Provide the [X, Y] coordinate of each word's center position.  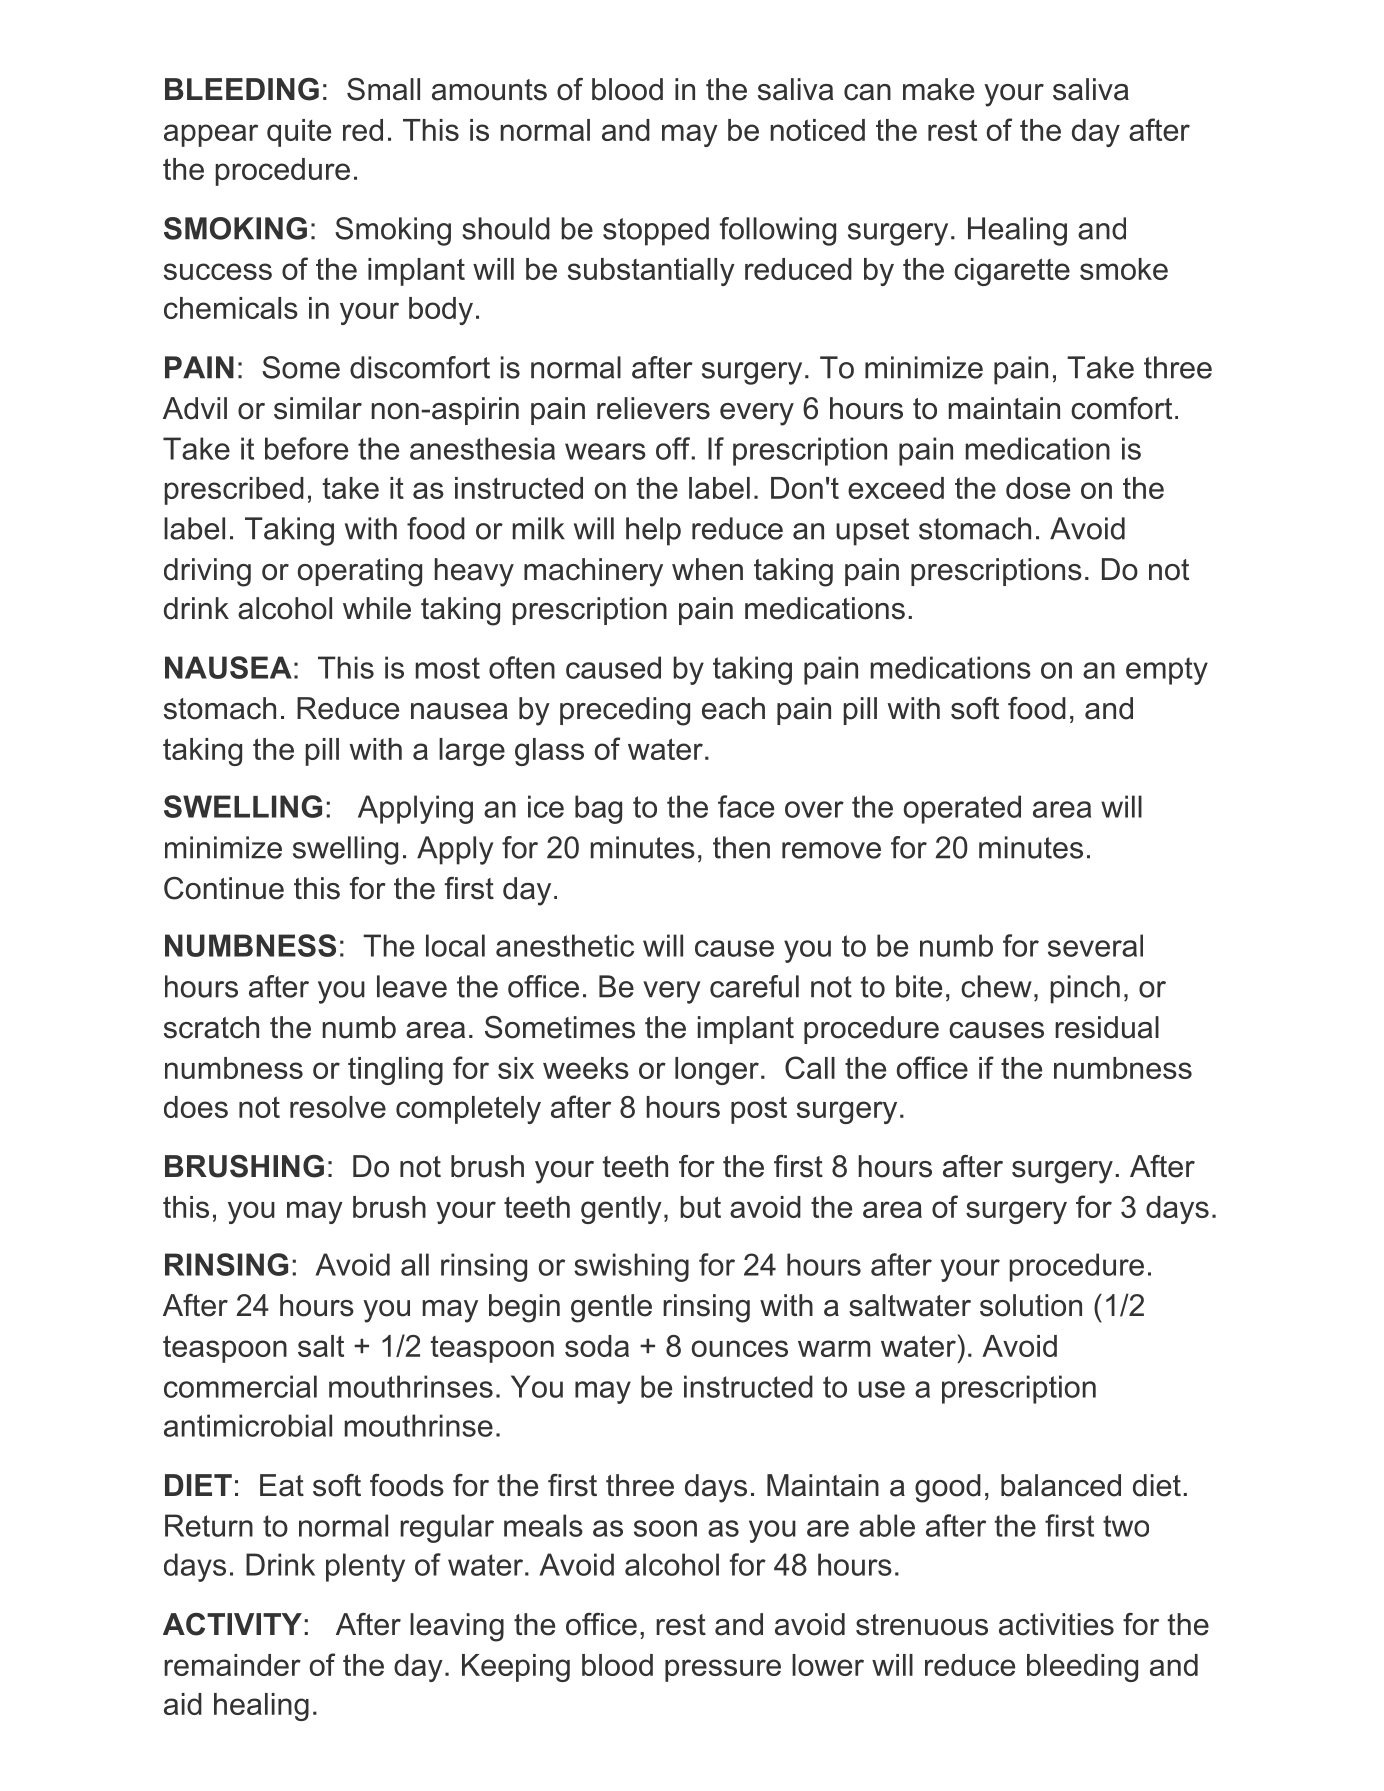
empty [1167, 671]
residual [1107, 1027]
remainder [232, 1665]
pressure [723, 1670]
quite [299, 133]
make [938, 89]
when [707, 569]
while [377, 608]
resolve [338, 1107]
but [700, 1207]
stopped [656, 231]
